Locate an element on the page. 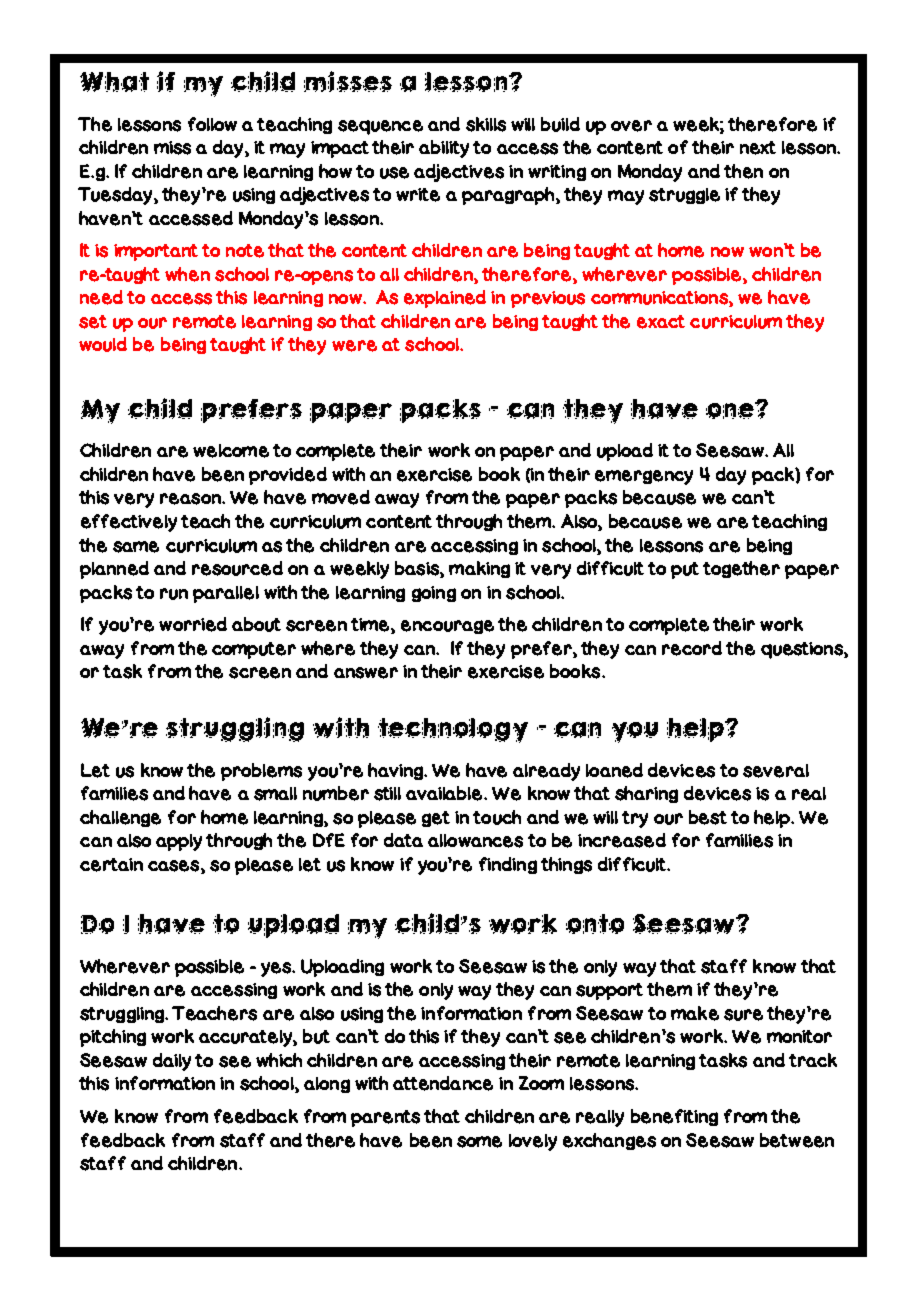 The width and height of the image is (924, 1308). record is located at coordinates (692, 648).
